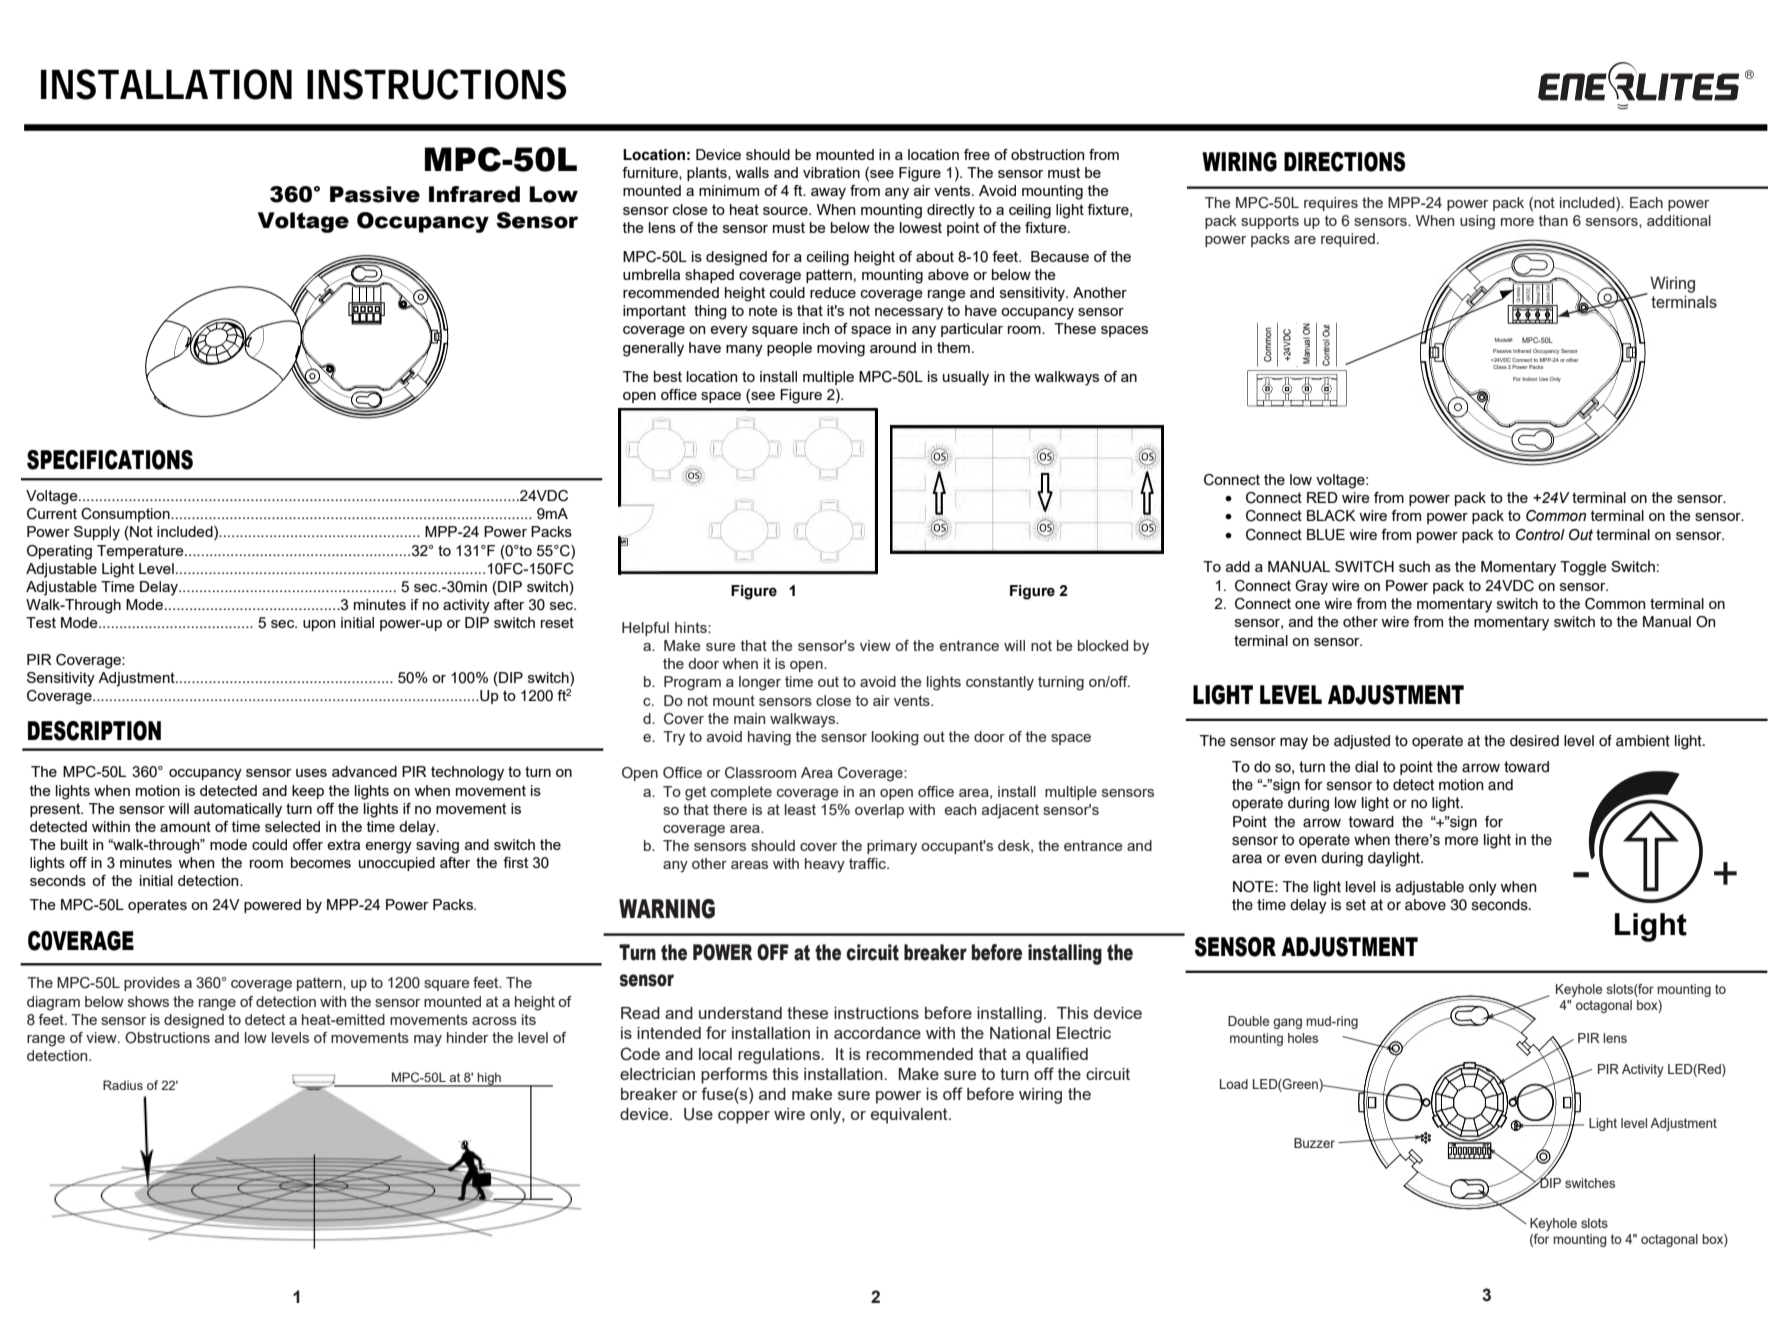 The width and height of the image is (1786, 1325). I want to click on furniture, so click(651, 173).
